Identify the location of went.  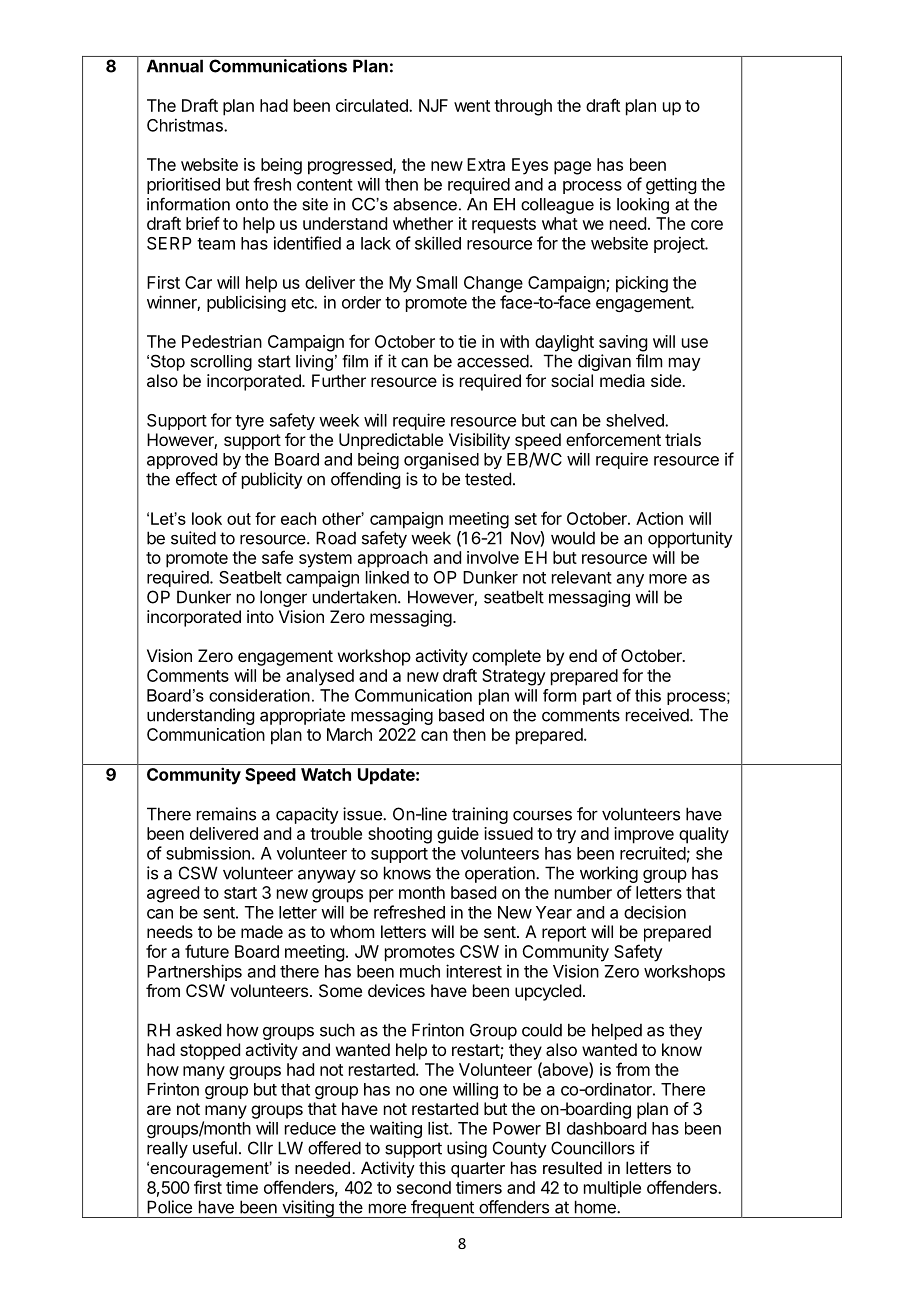
(472, 106).
